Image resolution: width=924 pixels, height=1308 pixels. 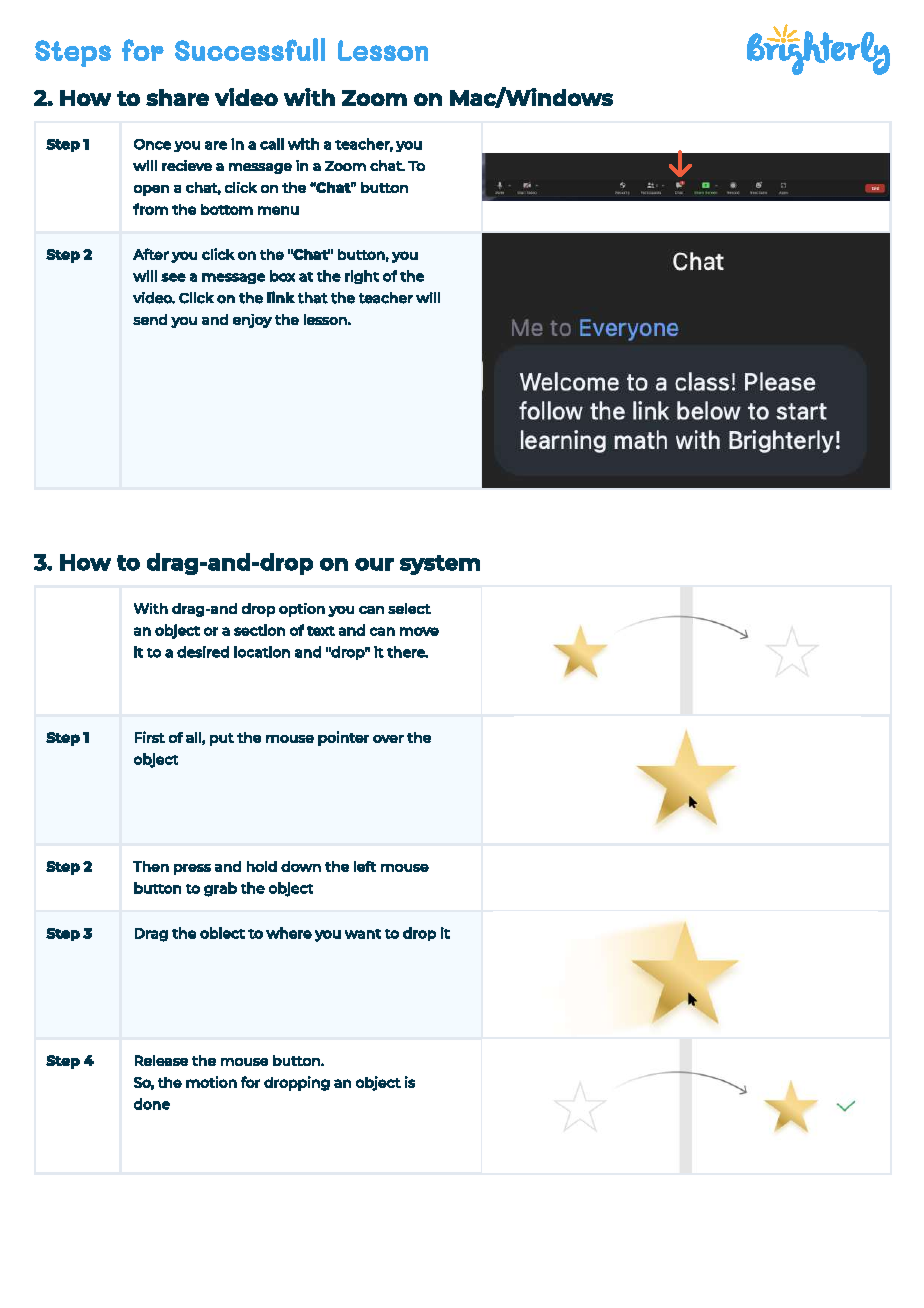 What do you see at coordinates (289, 933) in the screenshot?
I see `where` at bounding box center [289, 933].
